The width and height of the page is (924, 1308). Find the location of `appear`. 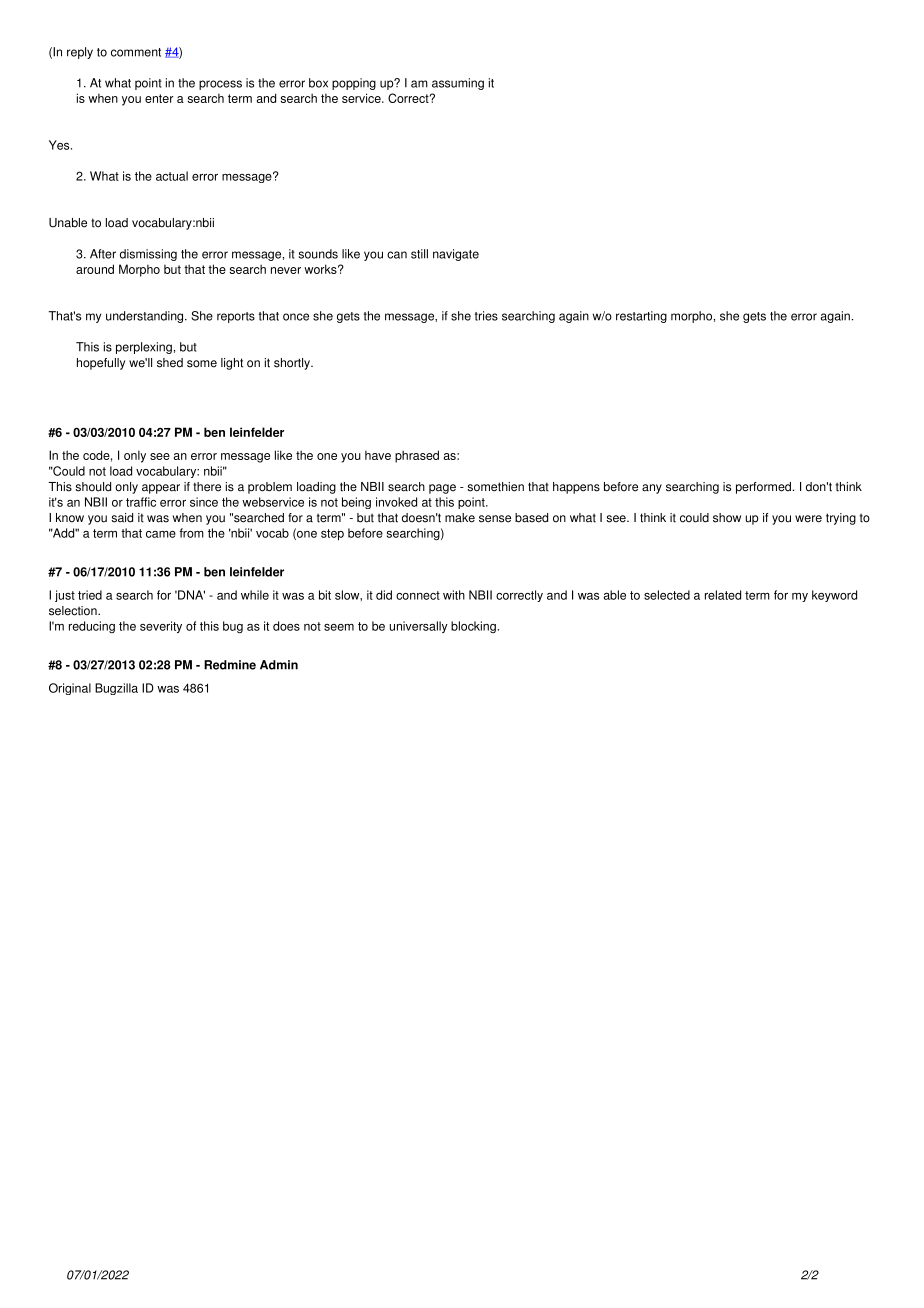

appear is located at coordinates (161, 489).
